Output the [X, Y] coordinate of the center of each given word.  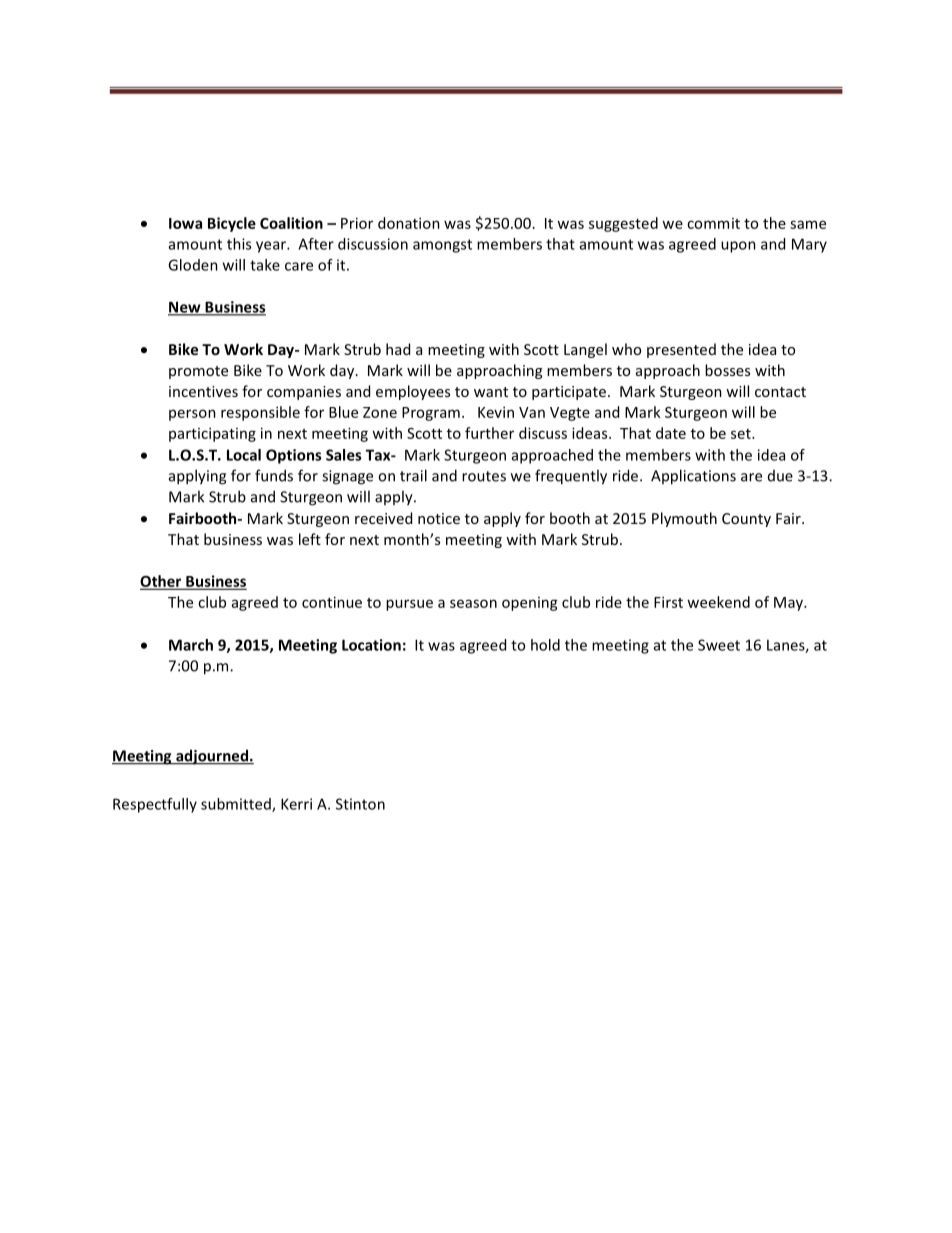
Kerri [296, 804]
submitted [237, 805]
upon [738, 247]
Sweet [719, 645]
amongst [442, 246]
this [239, 244]
